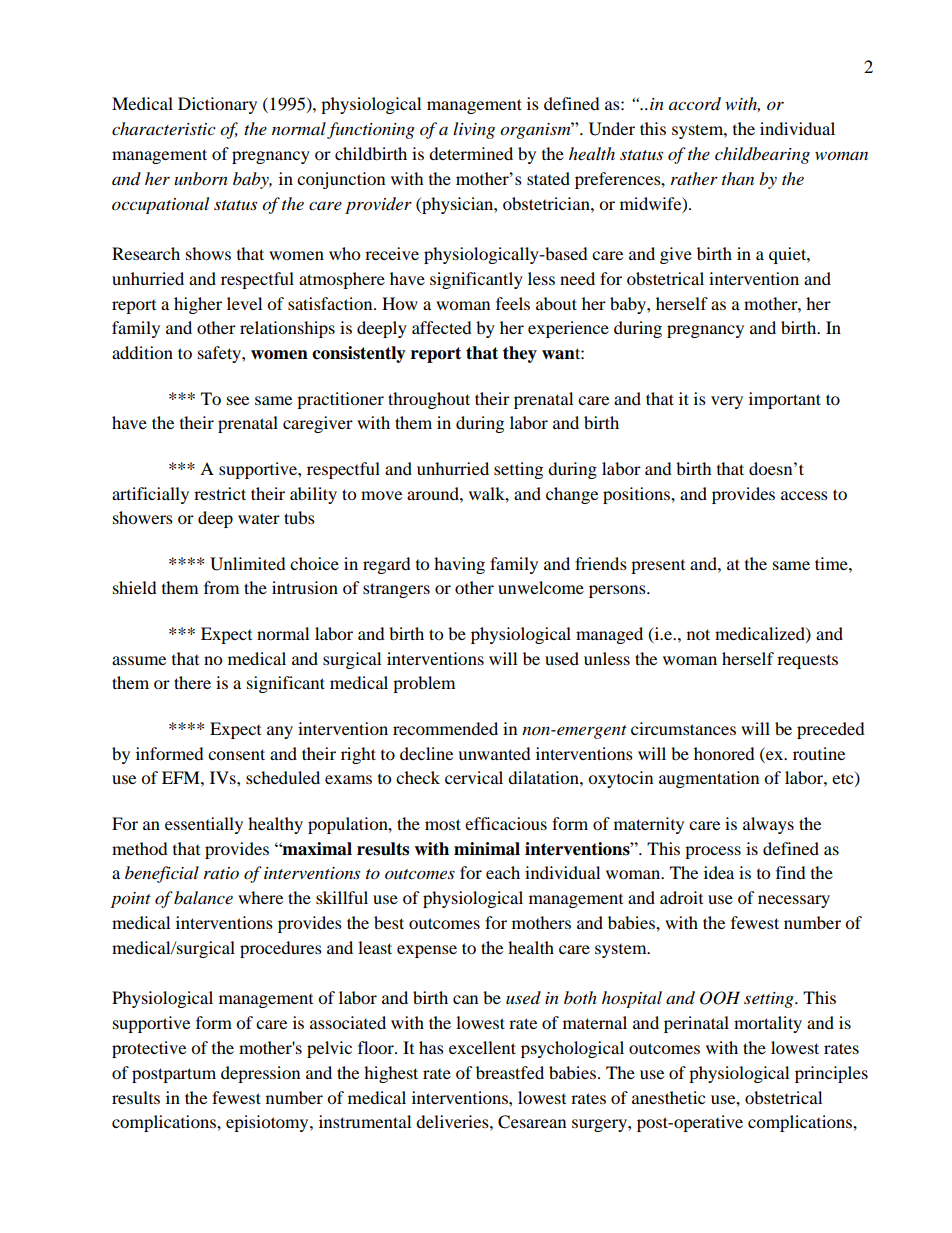  Describe the element at coordinates (487, 849) in the image. I see `minimal` at that location.
